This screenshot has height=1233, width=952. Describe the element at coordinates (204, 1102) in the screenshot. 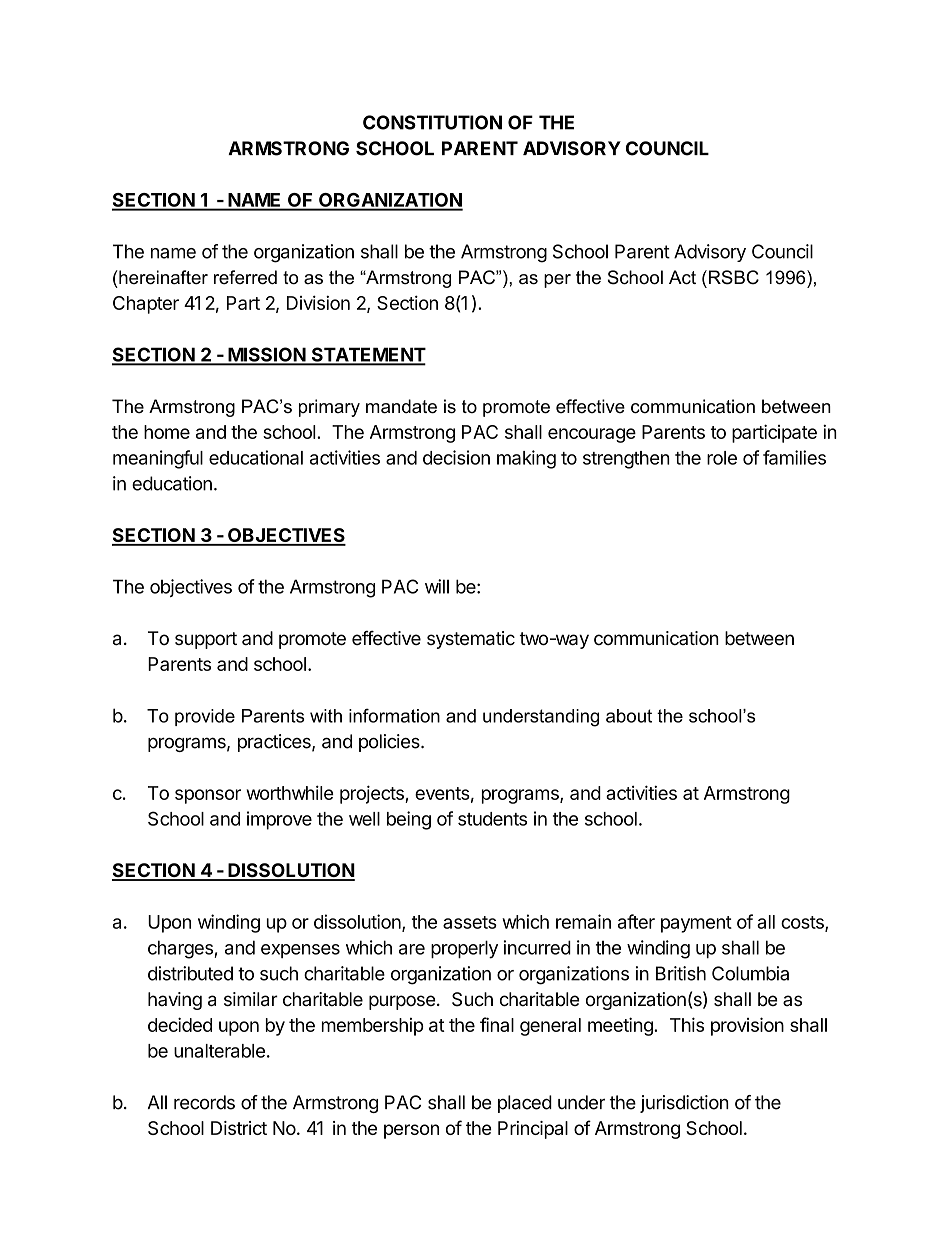

I see `records` at that location.
